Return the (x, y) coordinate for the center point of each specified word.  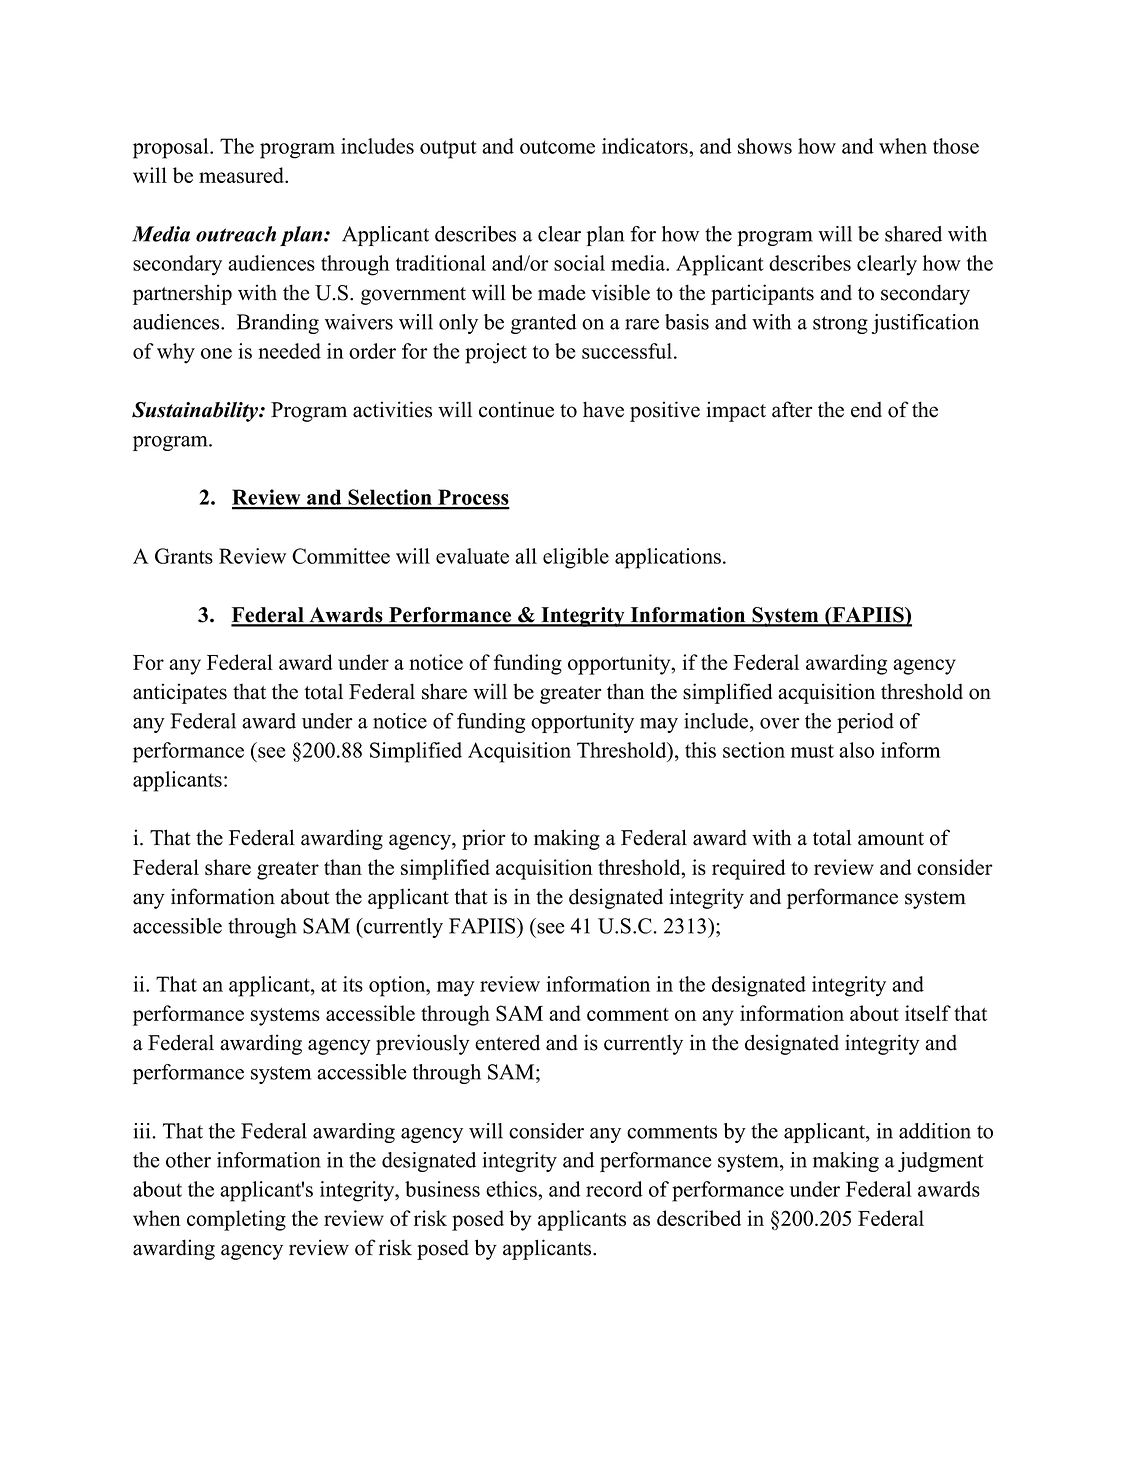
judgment (941, 1162)
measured (243, 175)
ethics (512, 1189)
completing (236, 1220)
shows (765, 146)
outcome (557, 147)
